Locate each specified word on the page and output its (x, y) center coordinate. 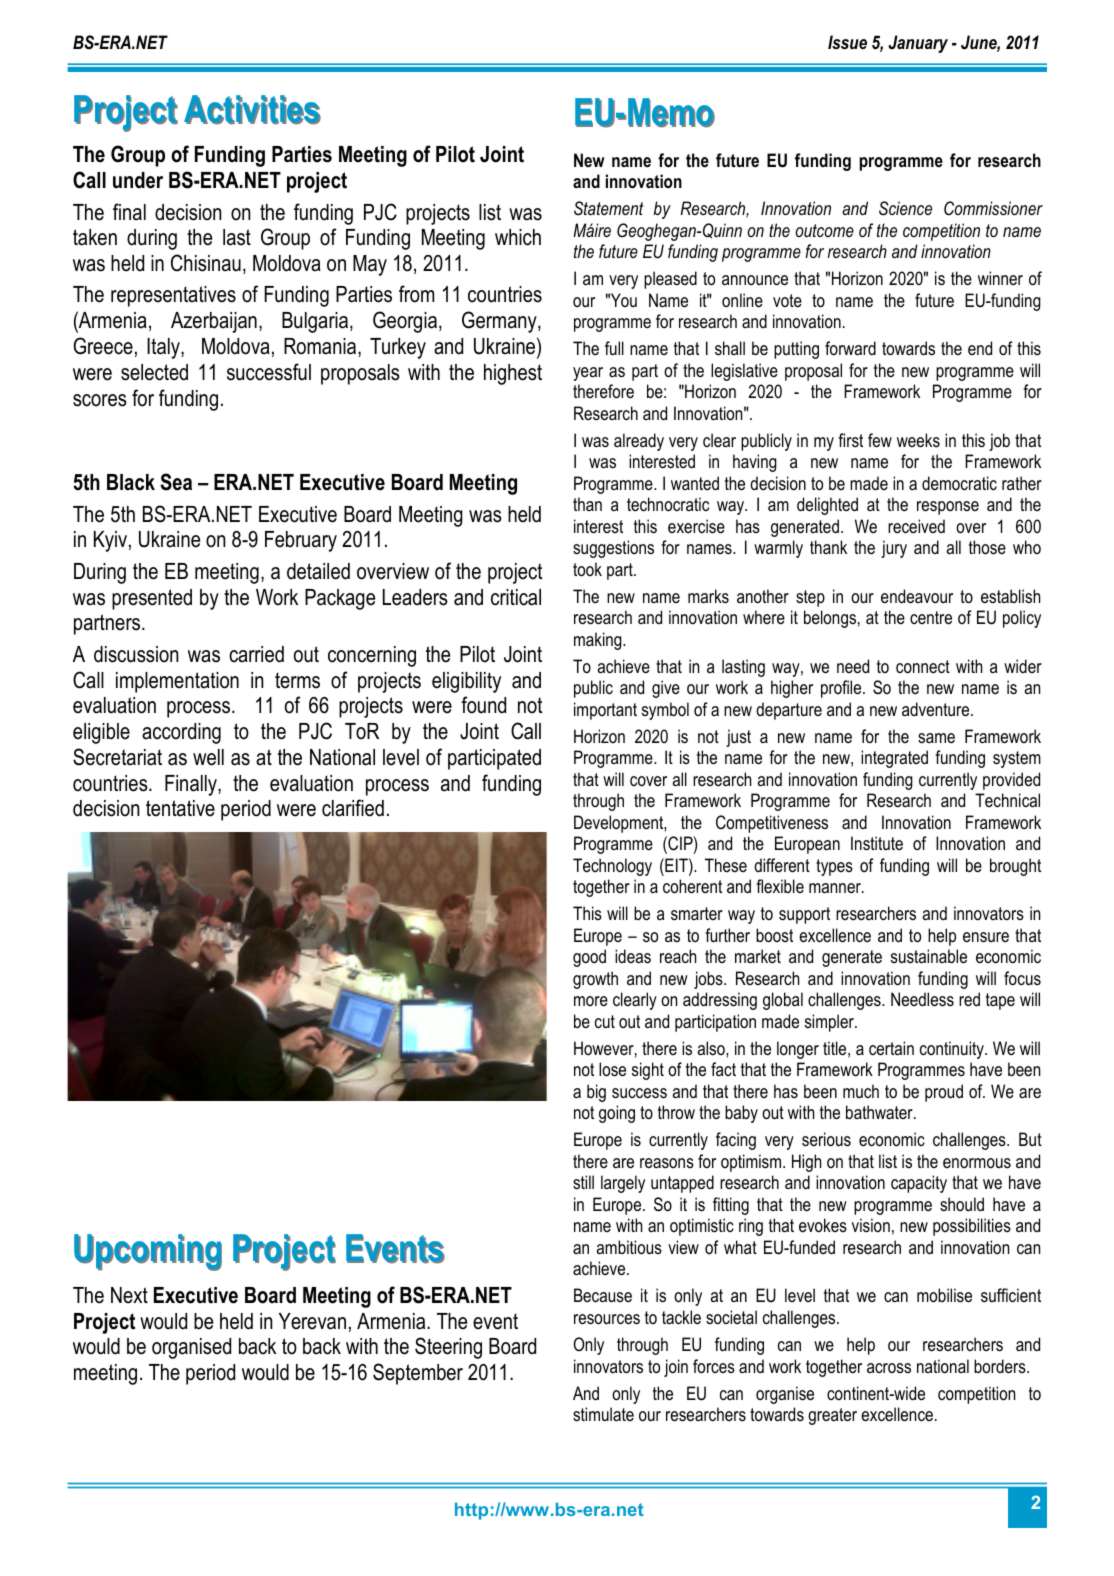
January (918, 44)
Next (129, 1295)
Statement (609, 208)
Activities (252, 110)
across (889, 1368)
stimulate (603, 1414)
